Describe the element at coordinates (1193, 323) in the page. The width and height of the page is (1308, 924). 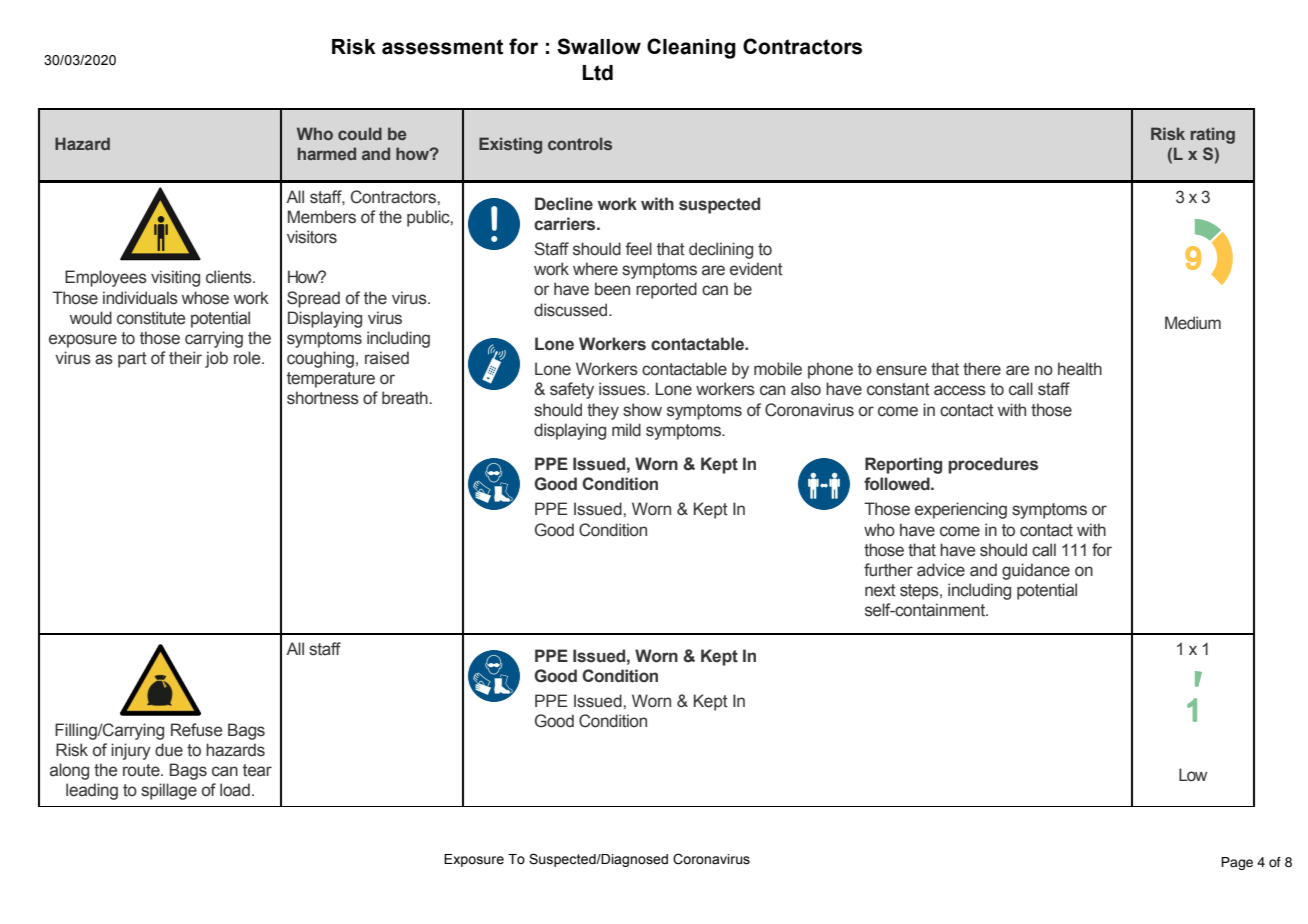
I see `Medium` at that location.
